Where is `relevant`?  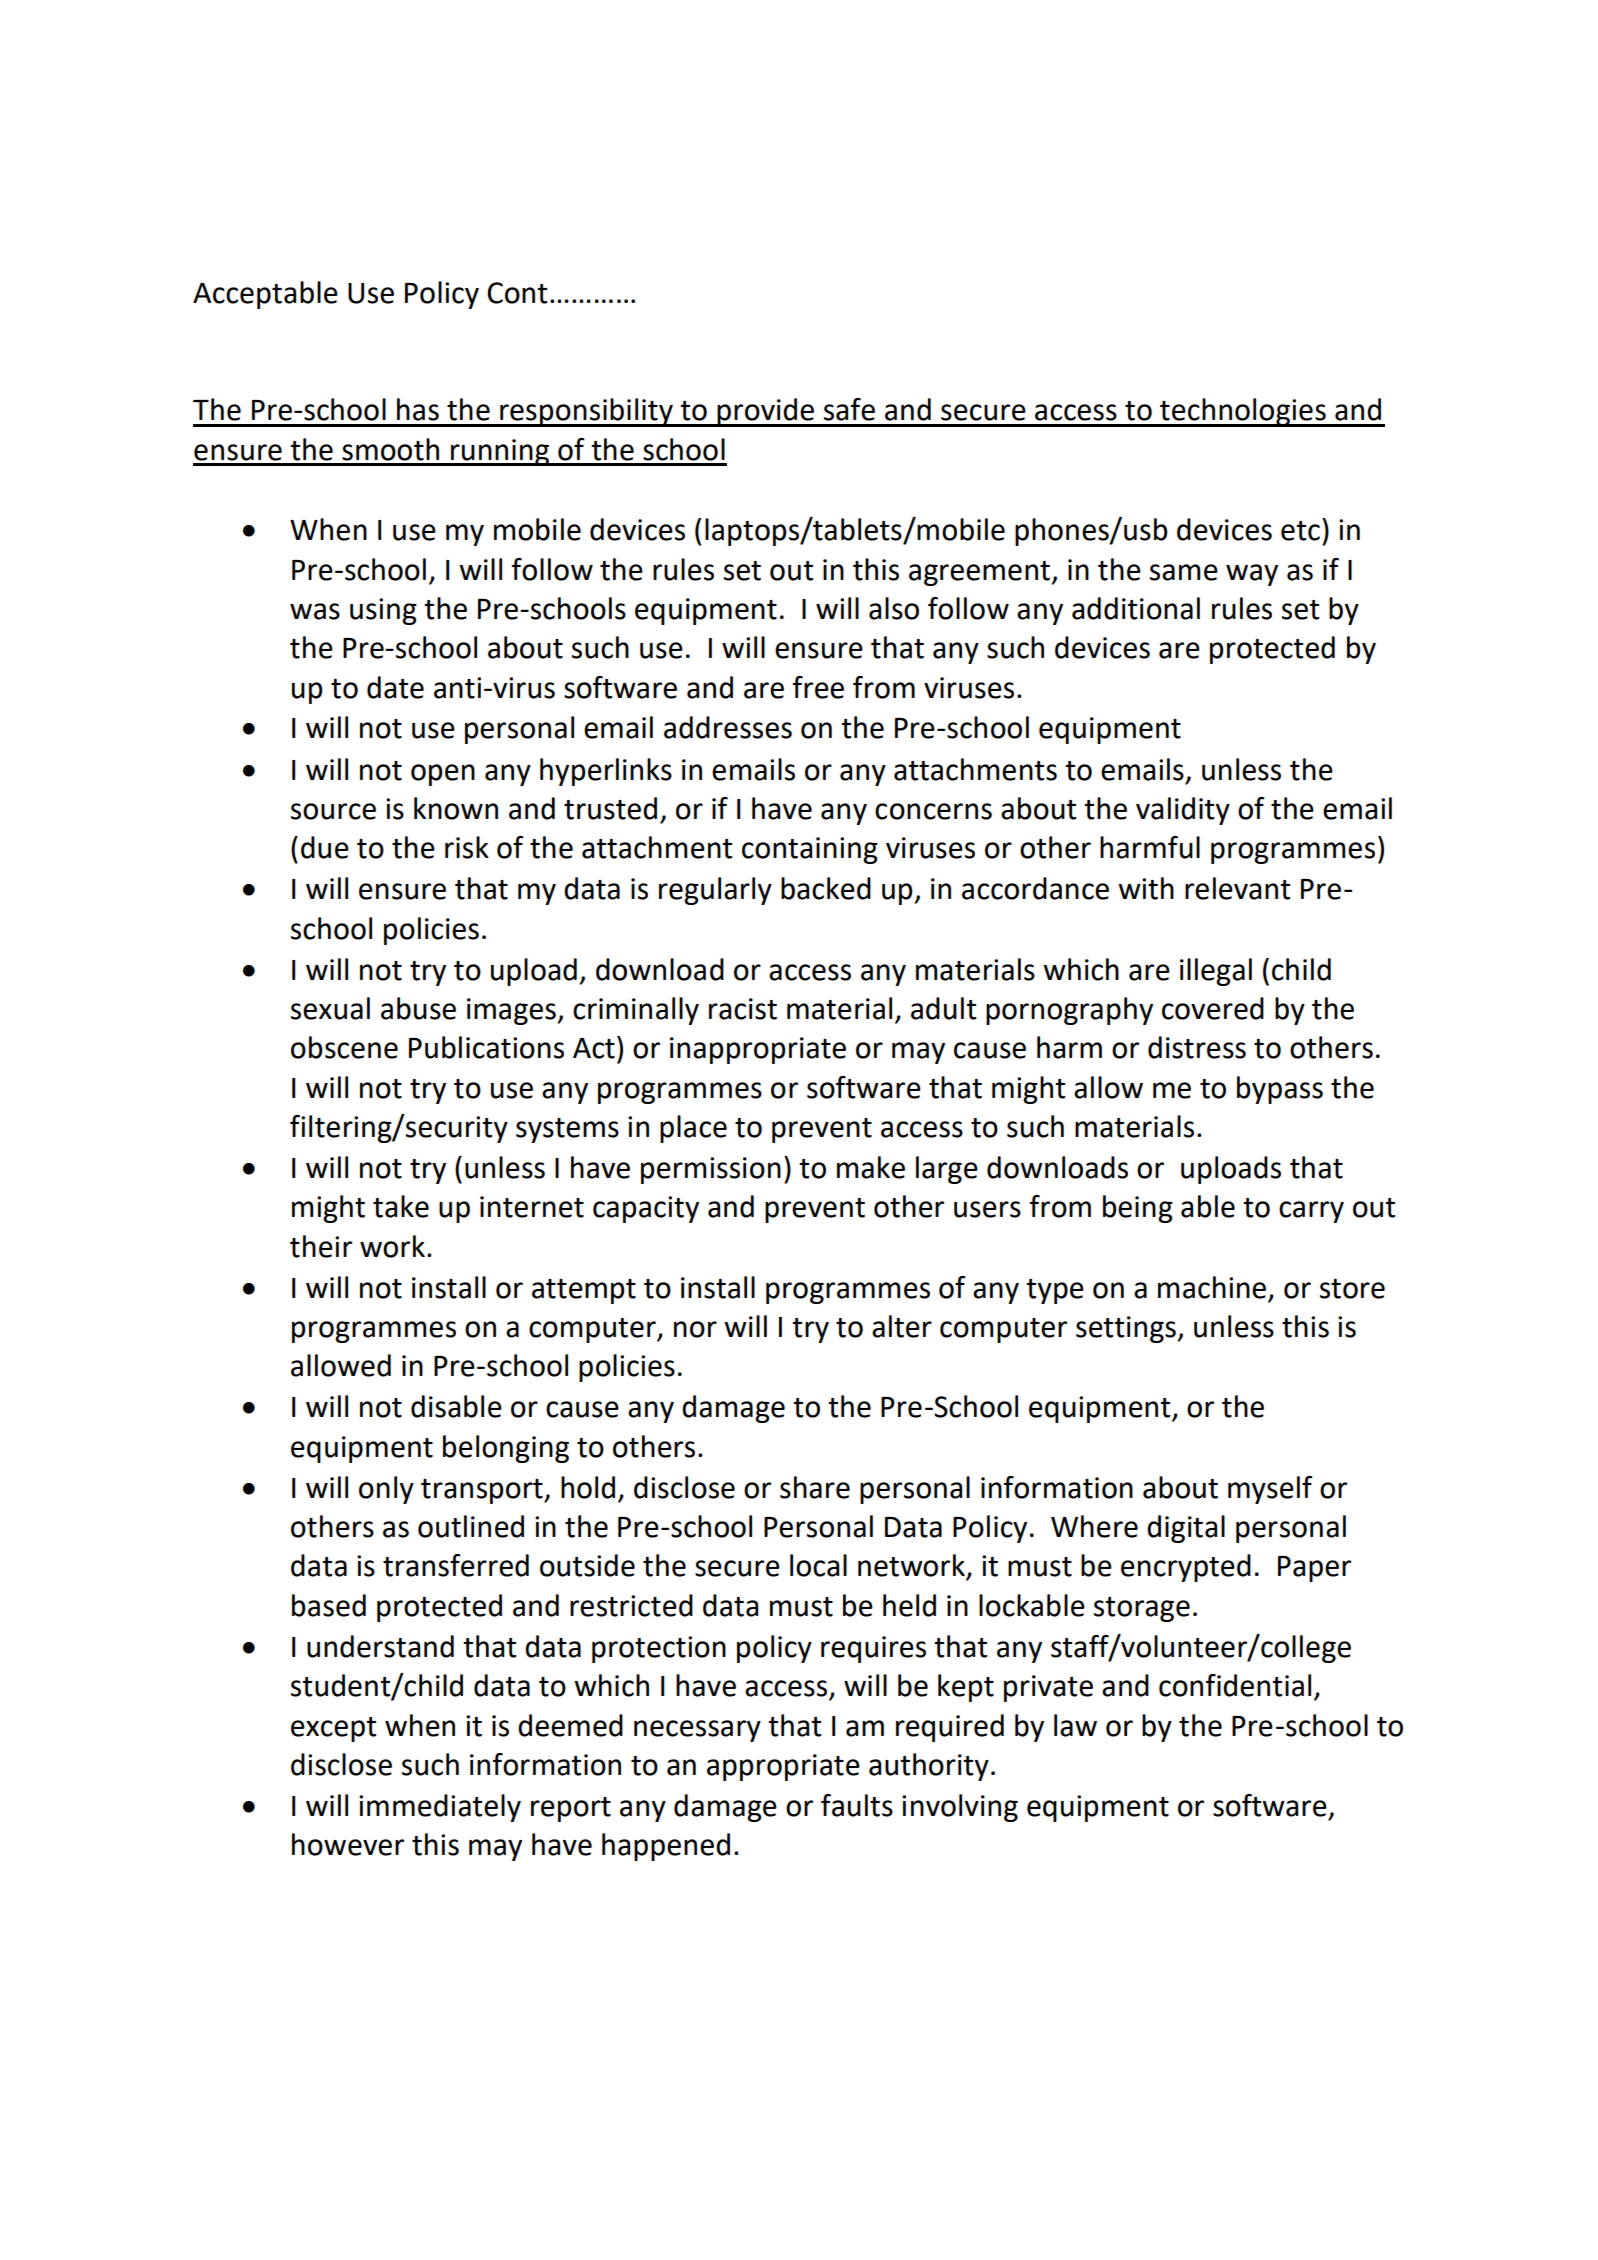
relevant is located at coordinates (1237, 888).
